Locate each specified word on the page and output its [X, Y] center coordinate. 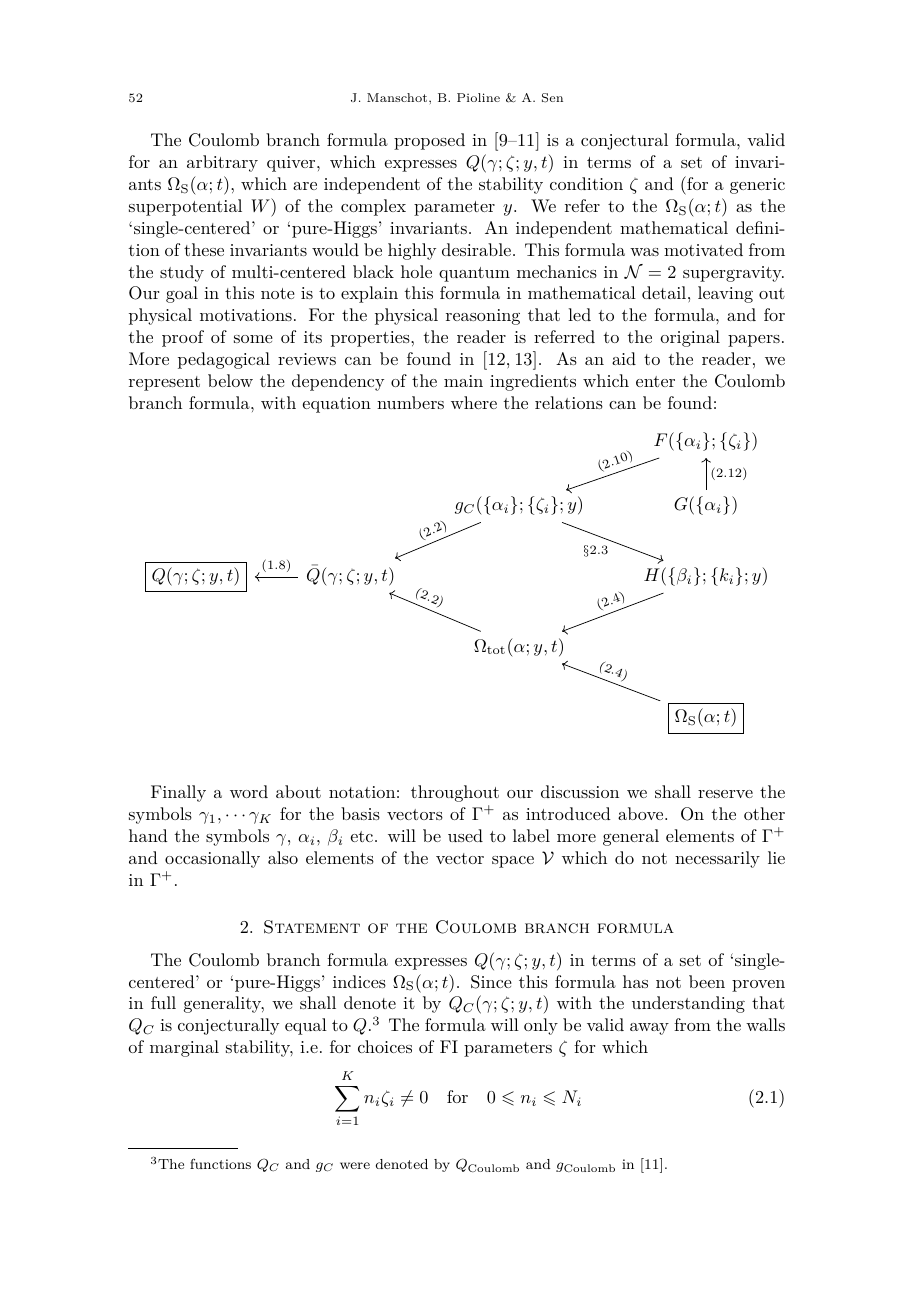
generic [757, 186]
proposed [429, 141]
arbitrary [222, 163]
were [355, 1165]
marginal [184, 1048]
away [649, 1029]
